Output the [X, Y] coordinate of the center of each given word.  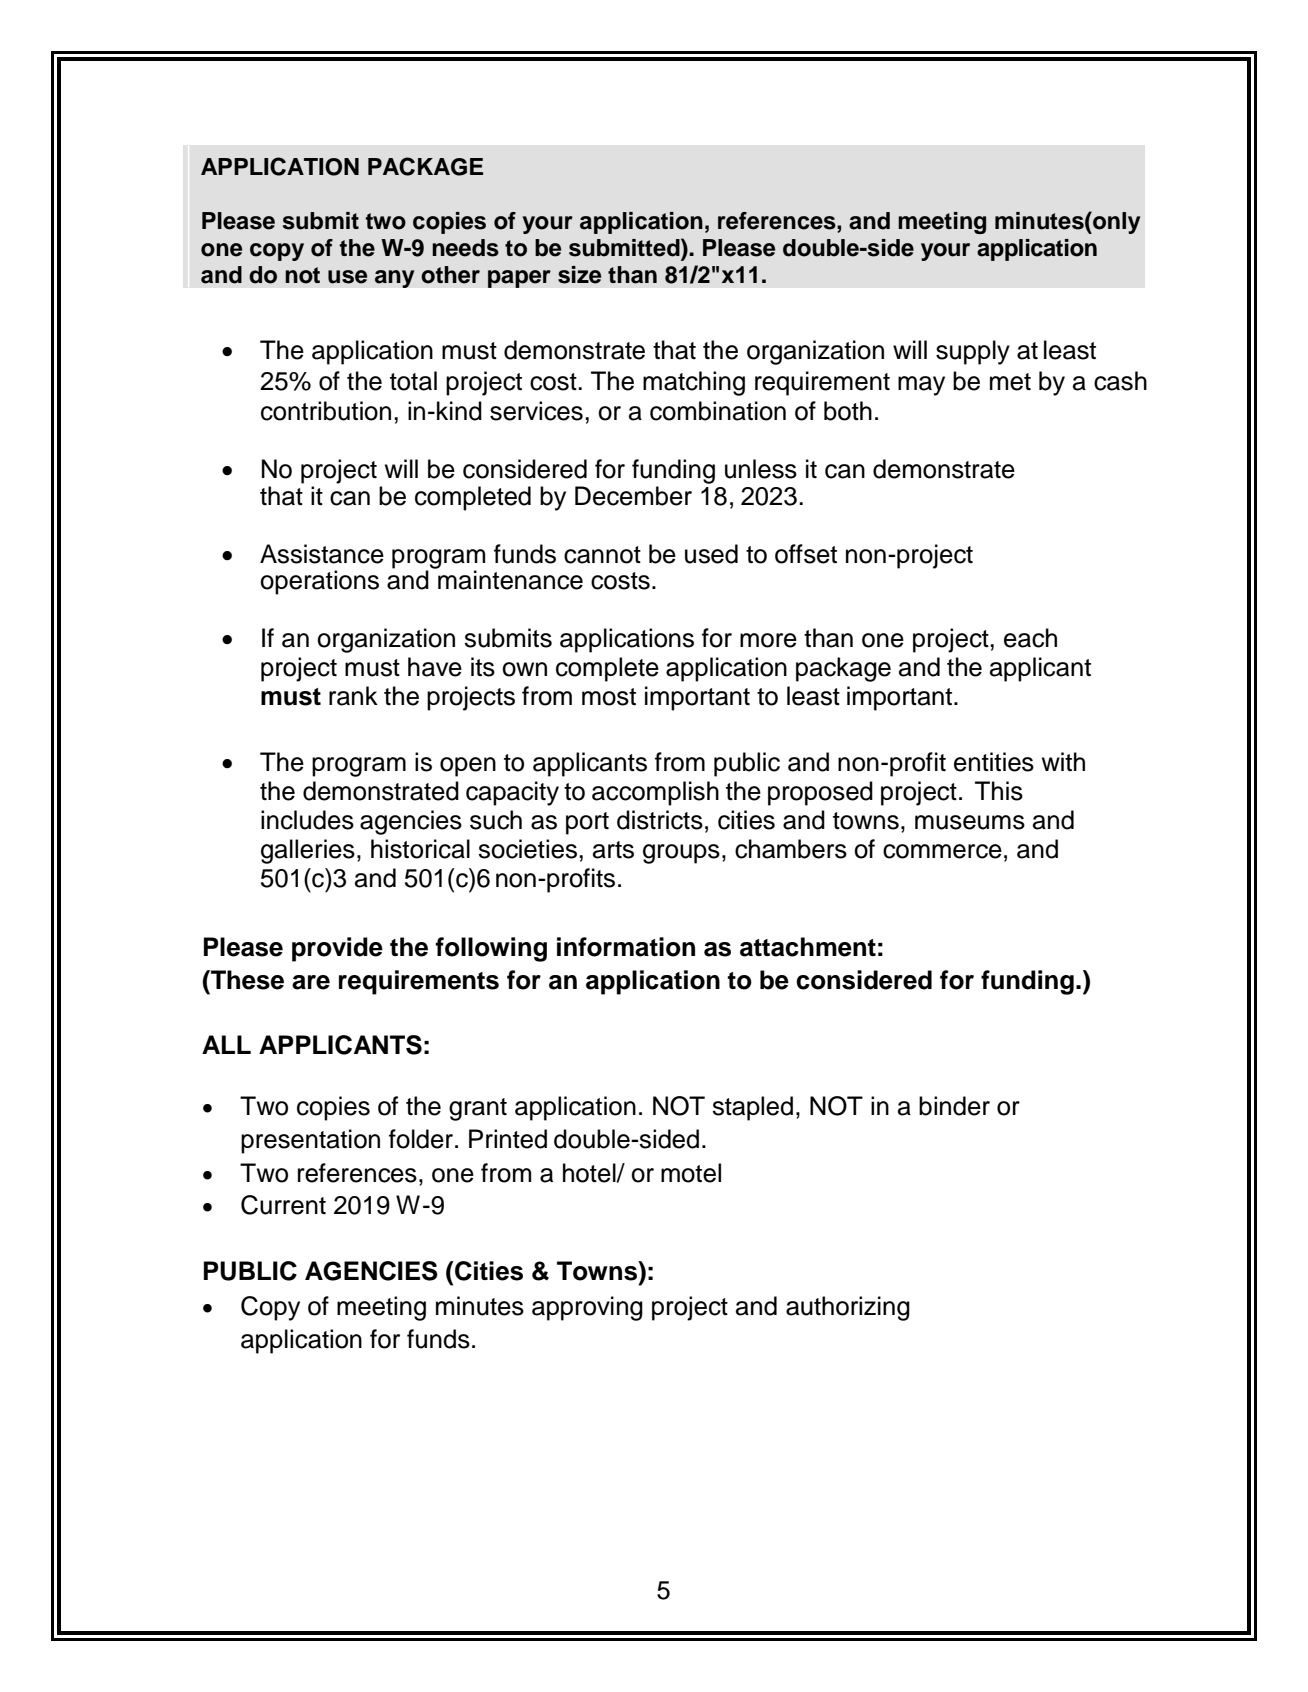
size [579, 275]
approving [587, 1308]
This [999, 791]
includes [307, 820]
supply [973, 352]
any [395, 279]
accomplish [655, 793]
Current [283, 1205]
